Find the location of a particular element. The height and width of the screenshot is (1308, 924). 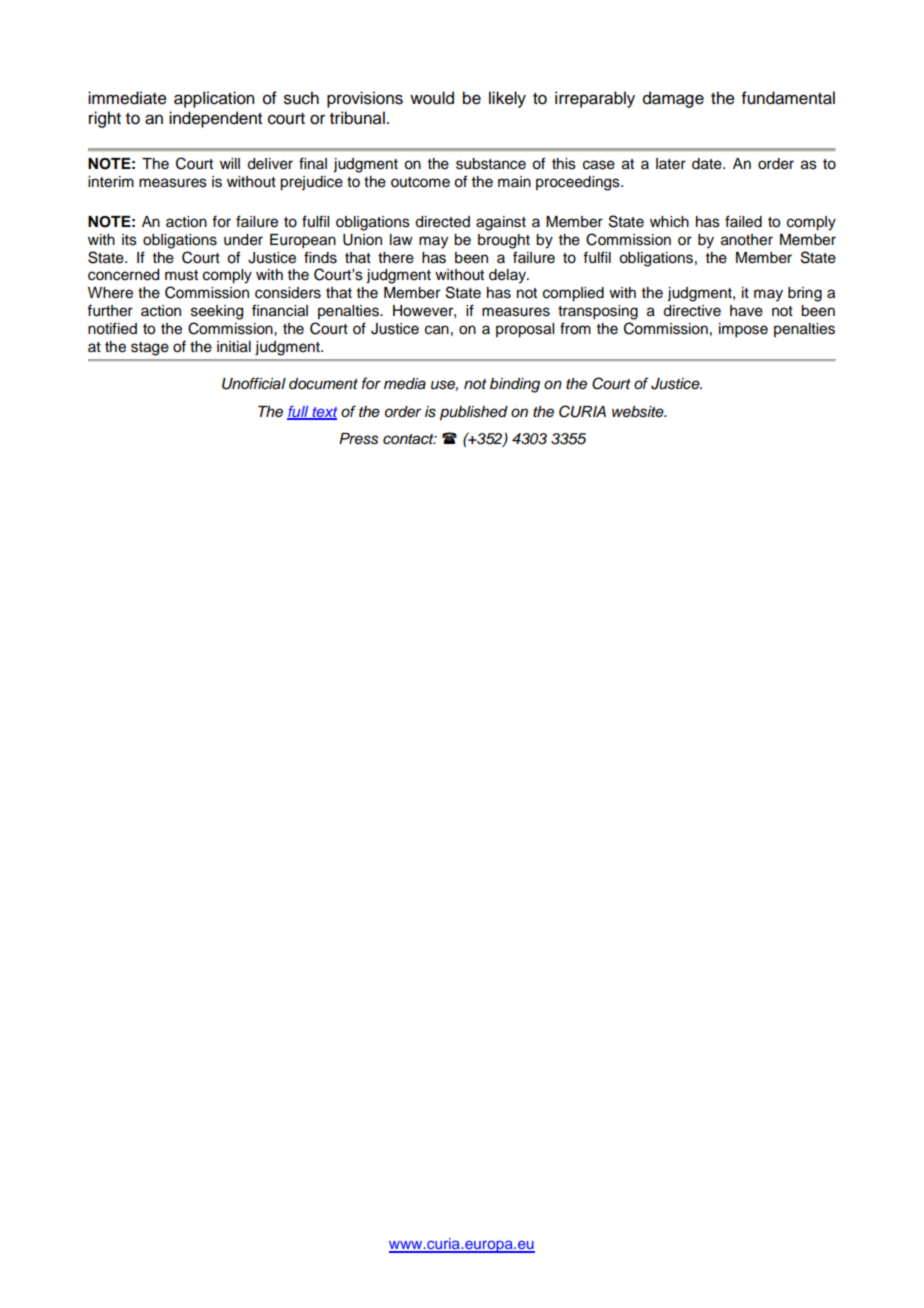

date is located at coordinates (708, 164).
